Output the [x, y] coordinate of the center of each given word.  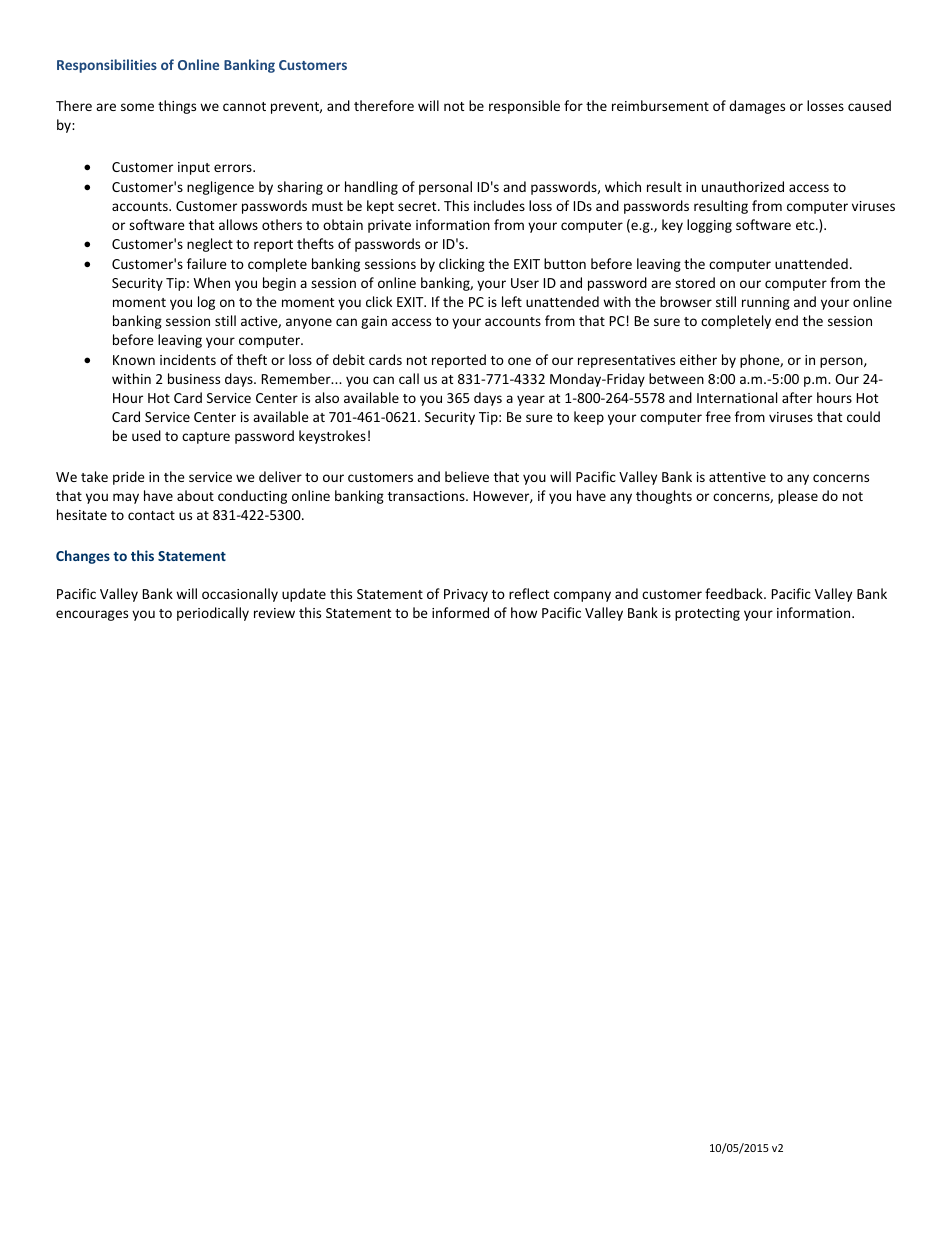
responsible [524, 107]
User [525, 283]
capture [206, 438]
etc [806, 225]
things [177, 107]
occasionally [240, 595]
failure [207, 263]
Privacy [466, 595]
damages [757, 107]
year [531, 400]
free [718, 416]
